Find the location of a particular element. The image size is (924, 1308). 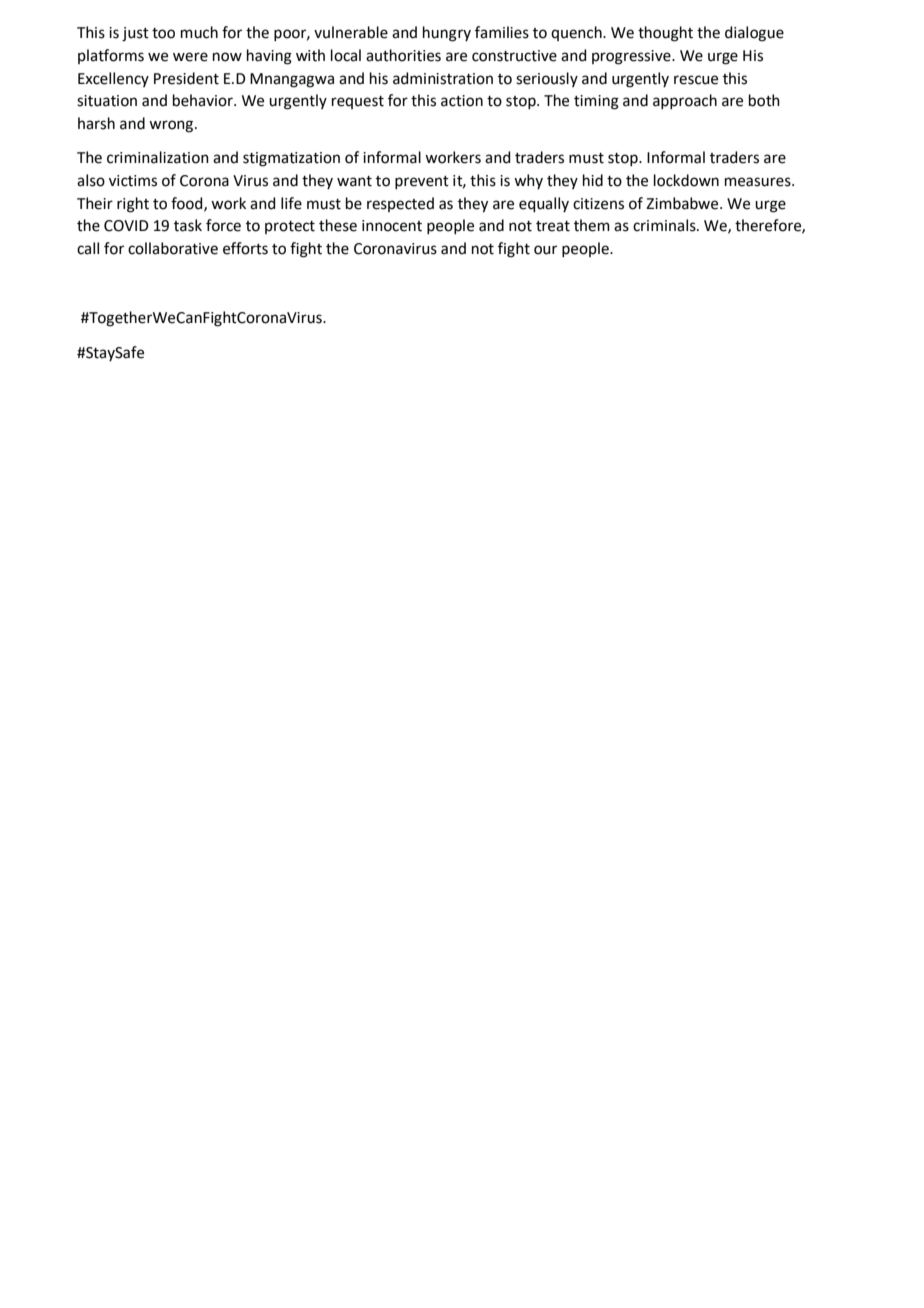

too is located at coordinates (163, 33).
